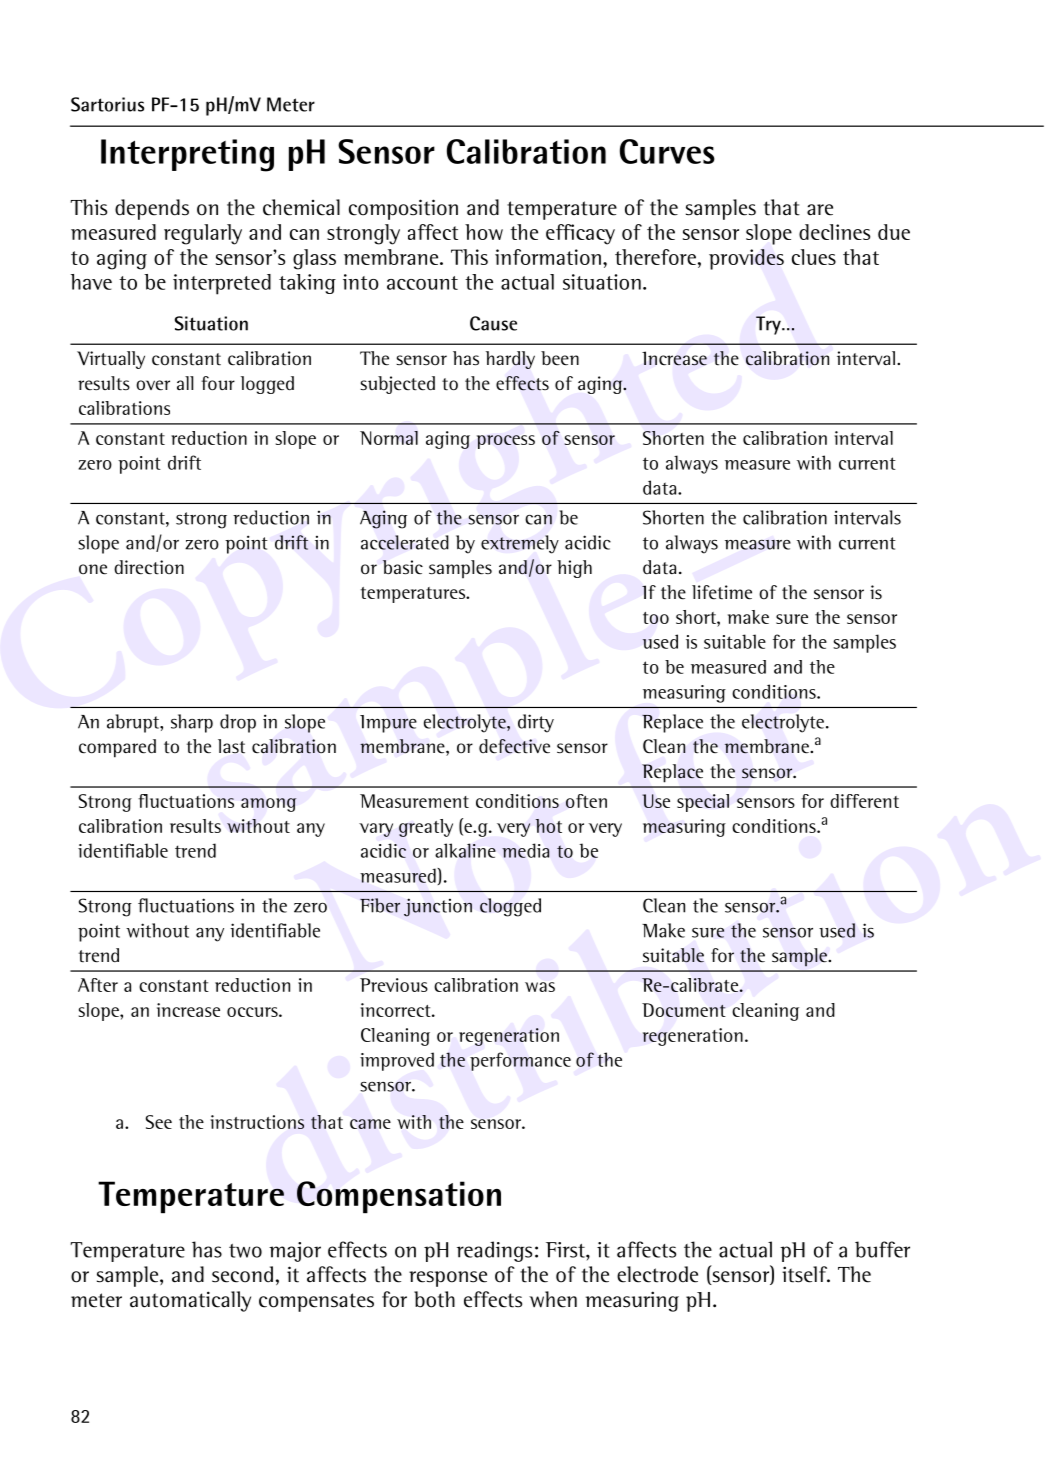 Image resolution: width=1045 pixels, height=1480 pixels. What do you see at coordinates (187, 155) in the screenshot?
I see `Interpreting` at bounding box center [187, 155].
